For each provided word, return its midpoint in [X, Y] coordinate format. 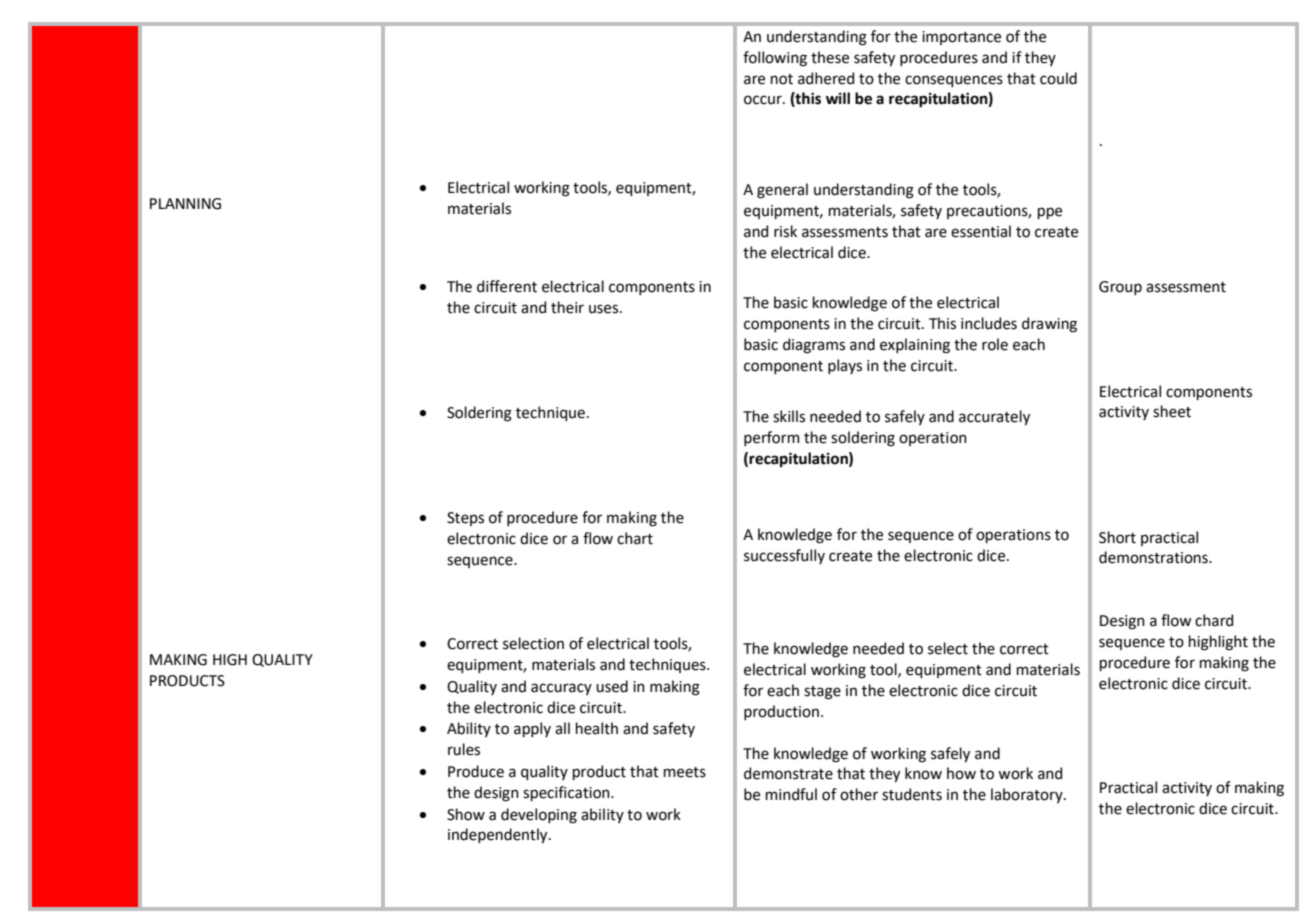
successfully [784, 556]
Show [466, 814]
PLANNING [185, 204]
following [775, 59]
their [567, 307]
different [507, 286]
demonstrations [1154, 557]
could [1058, 78]
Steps [465, 519]
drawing [1049, 325]
